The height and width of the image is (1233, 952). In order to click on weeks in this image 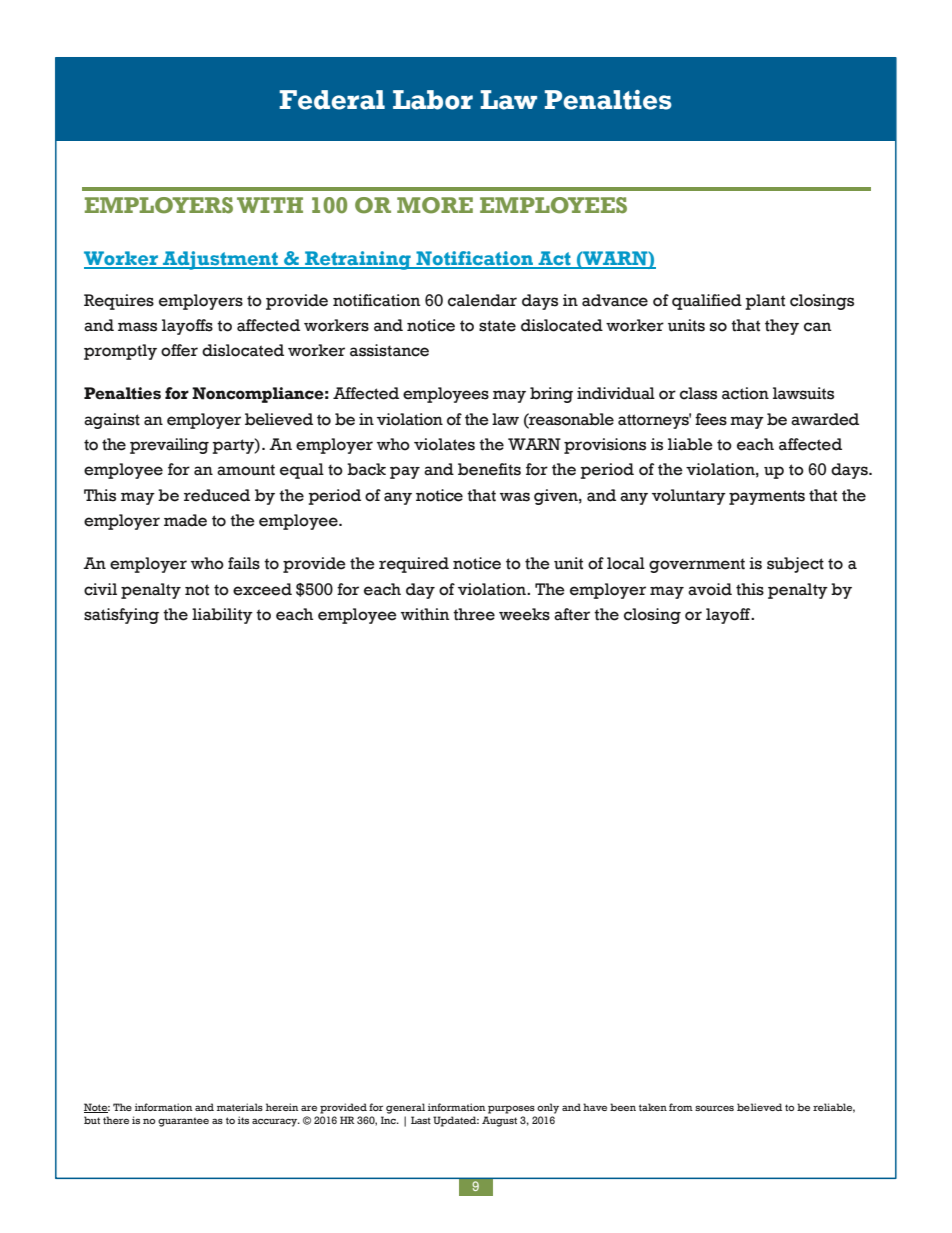, I will do `click(524, 614)`.
